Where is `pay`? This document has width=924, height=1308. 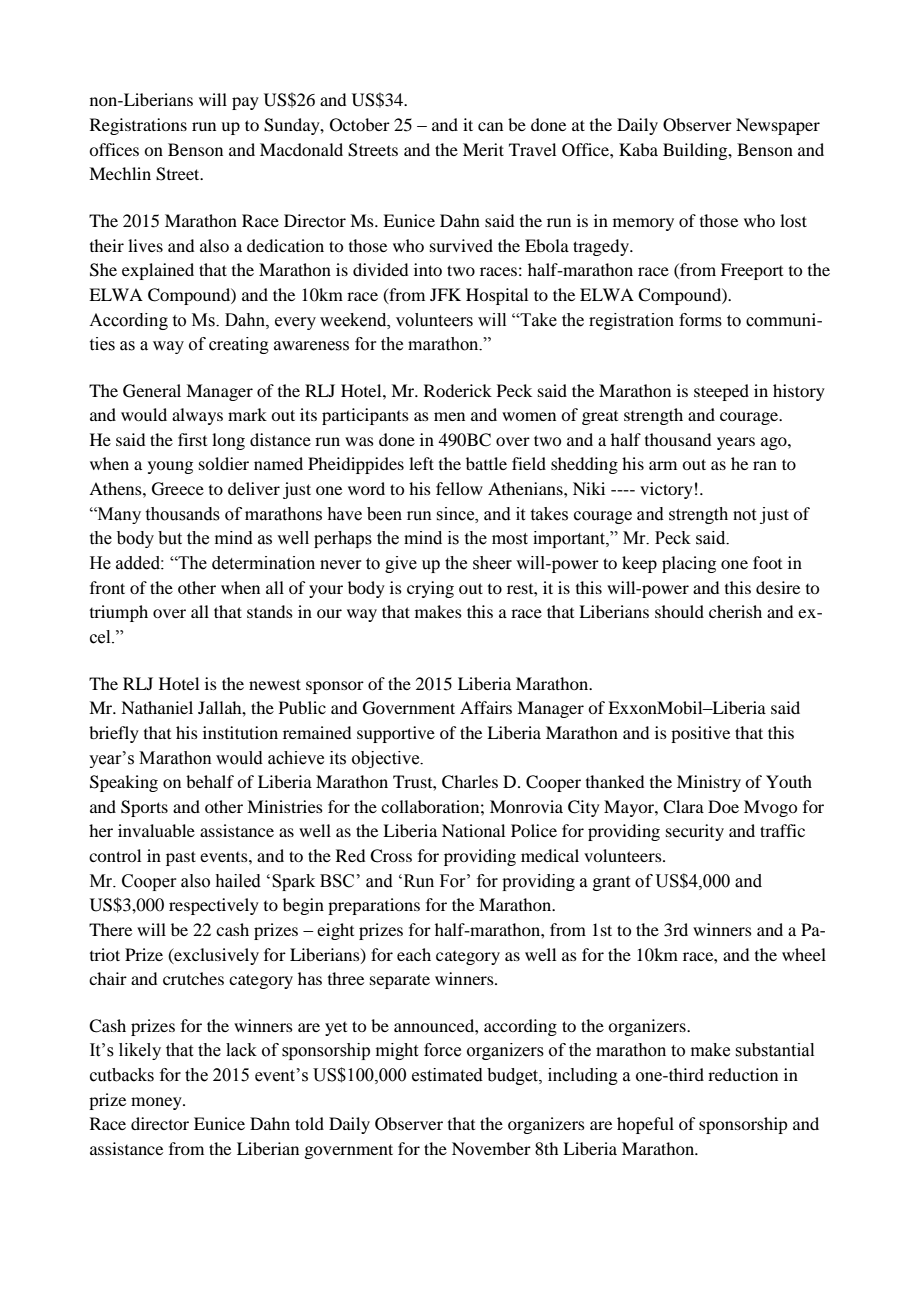
pay is located at coordinates (245, 103).
